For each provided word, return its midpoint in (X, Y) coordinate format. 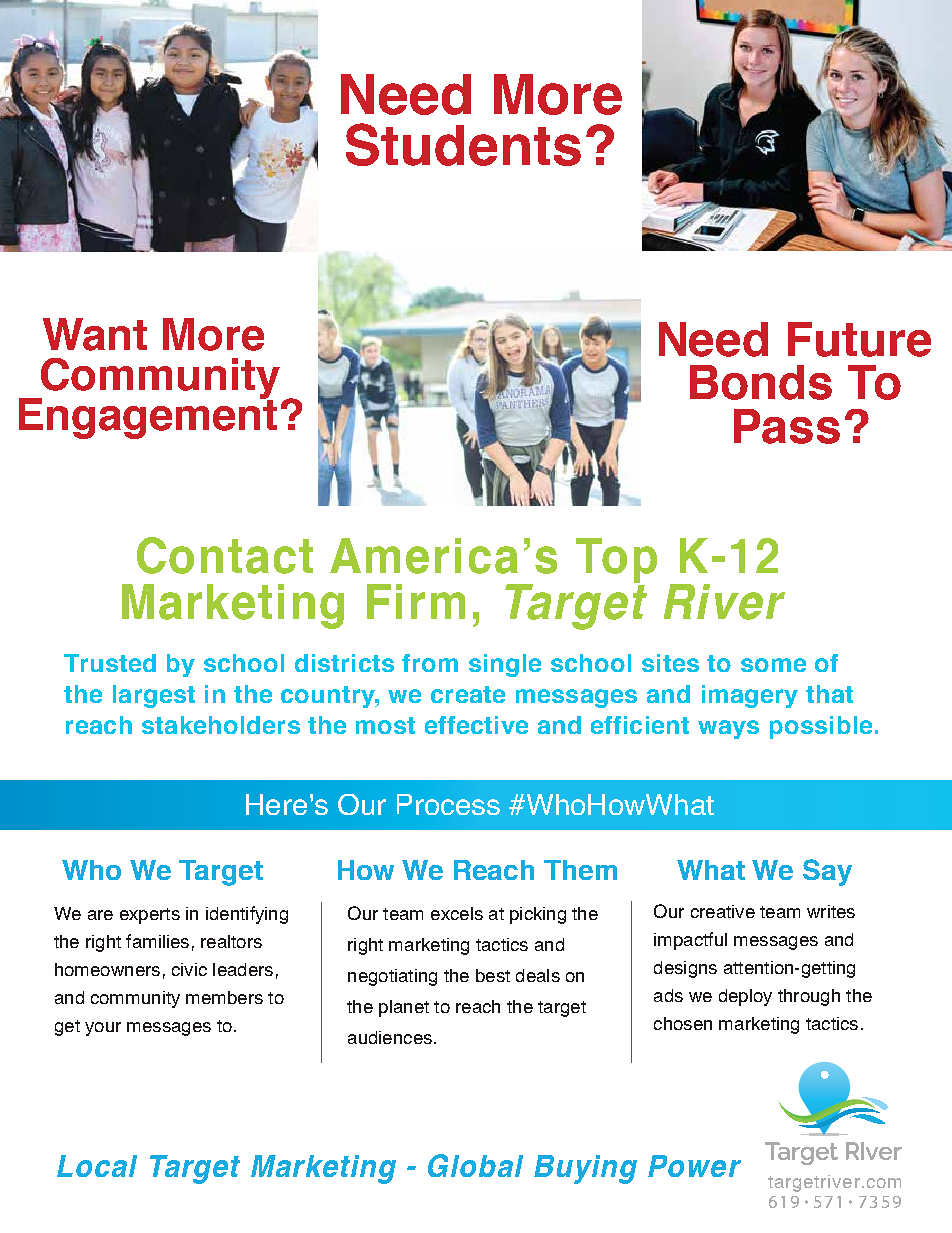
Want (95, 334)
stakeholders (221, 725)
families (157, 941)
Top (616, 562)
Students (463, 144)
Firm (416, 601)
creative (723, 911)
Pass (787, 426)
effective (476, 725)
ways (728, 729)
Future (859, 339)
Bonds (761, 382)
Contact (225, 555)
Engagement (148, 417)
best (493, 975)
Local (97, 1166)
